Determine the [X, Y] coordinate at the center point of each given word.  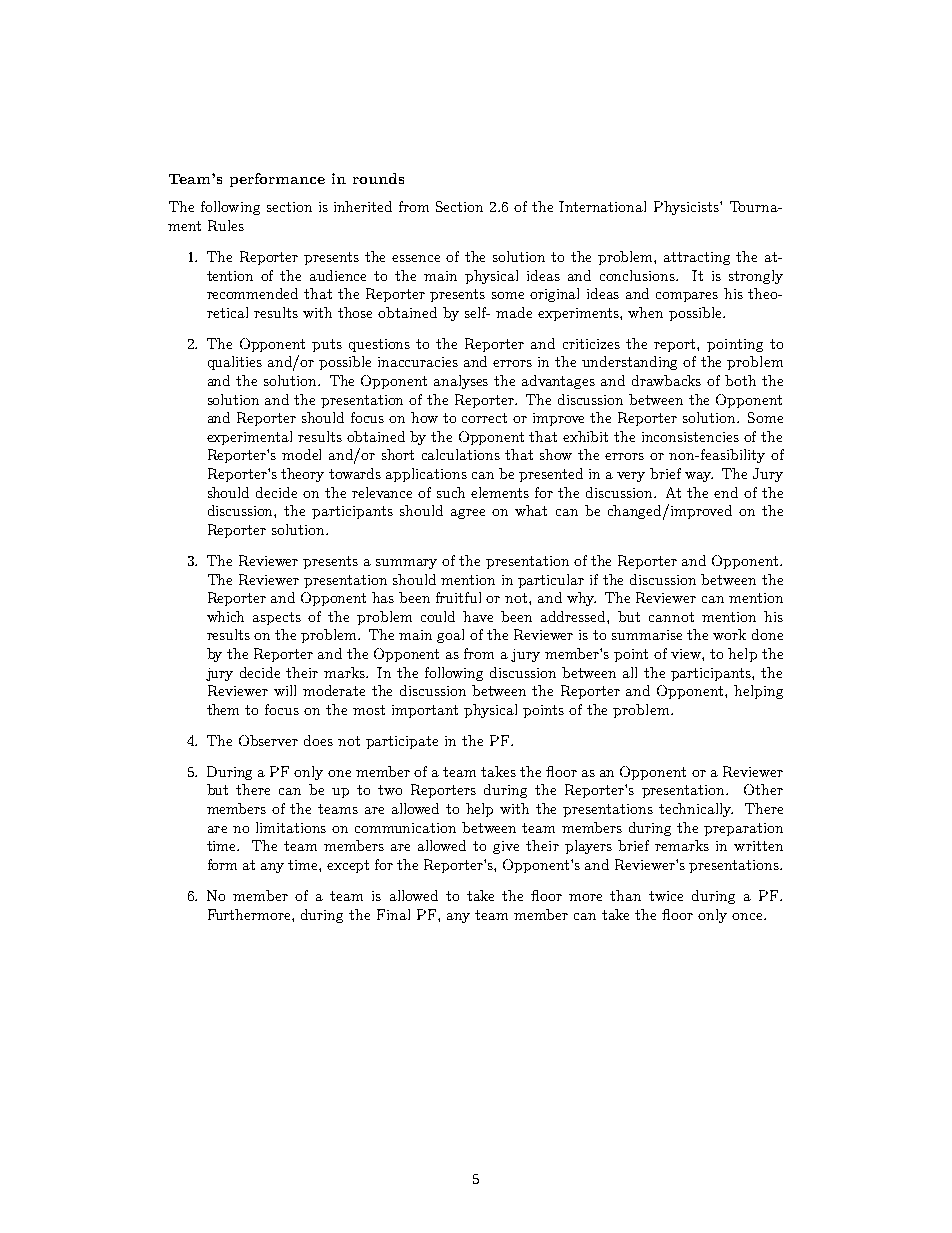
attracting [697, 258]
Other [763, 789]
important [425, 711]
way [699, 477]
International [602, 206]
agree [468, 514]
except [348, 866]
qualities [235, 363]
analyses [461, 382]
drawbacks [666, 380]
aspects [277, 618]
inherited [363, 206]
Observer [268, 740]
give [506, 847]
